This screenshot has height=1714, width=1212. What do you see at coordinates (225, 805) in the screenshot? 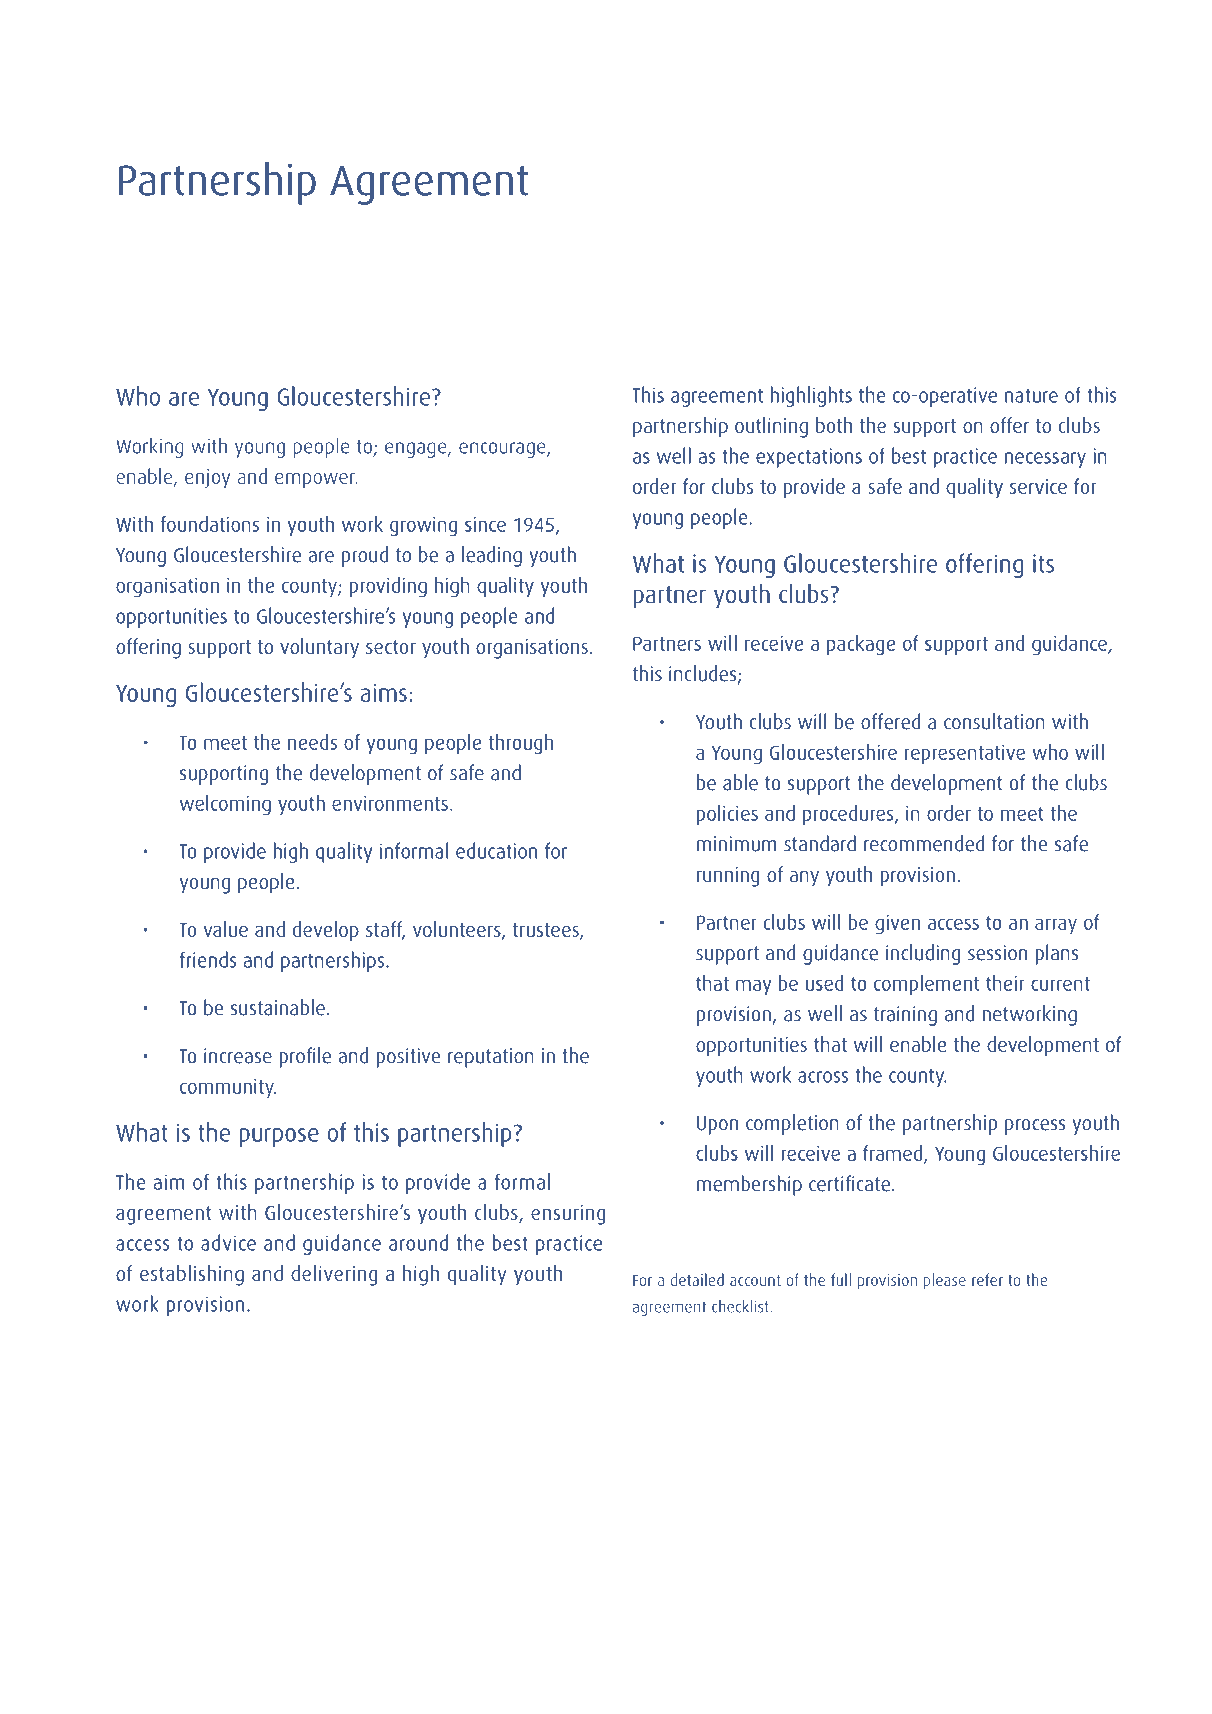
I see `welcoming` at bounding box center [225, 805].
